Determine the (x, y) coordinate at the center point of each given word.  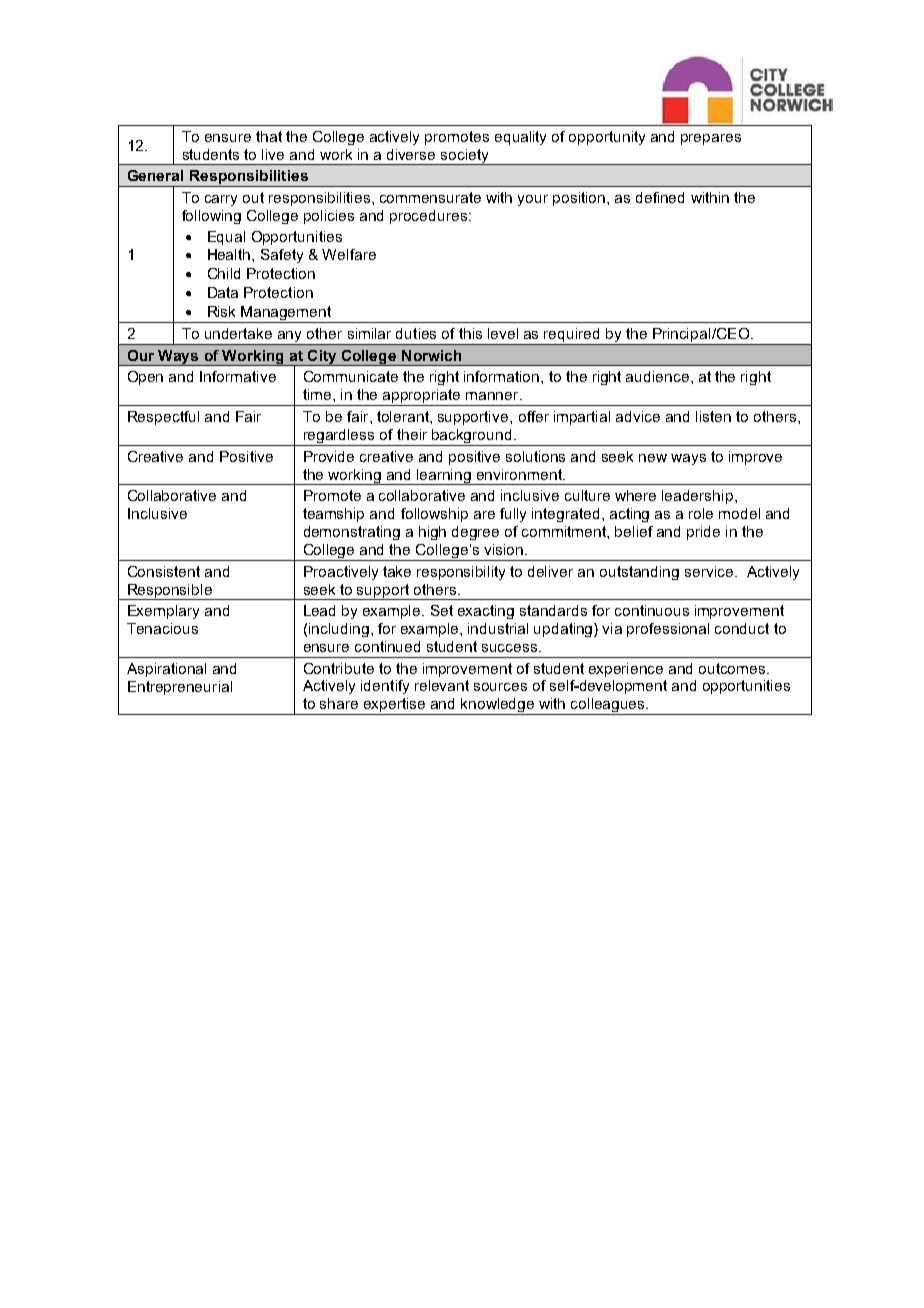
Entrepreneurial (180, 688)
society (465, 157)
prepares (711, 139)
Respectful (163, 418)
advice (638, 416)
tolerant (404, 416)
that (269, 136)
